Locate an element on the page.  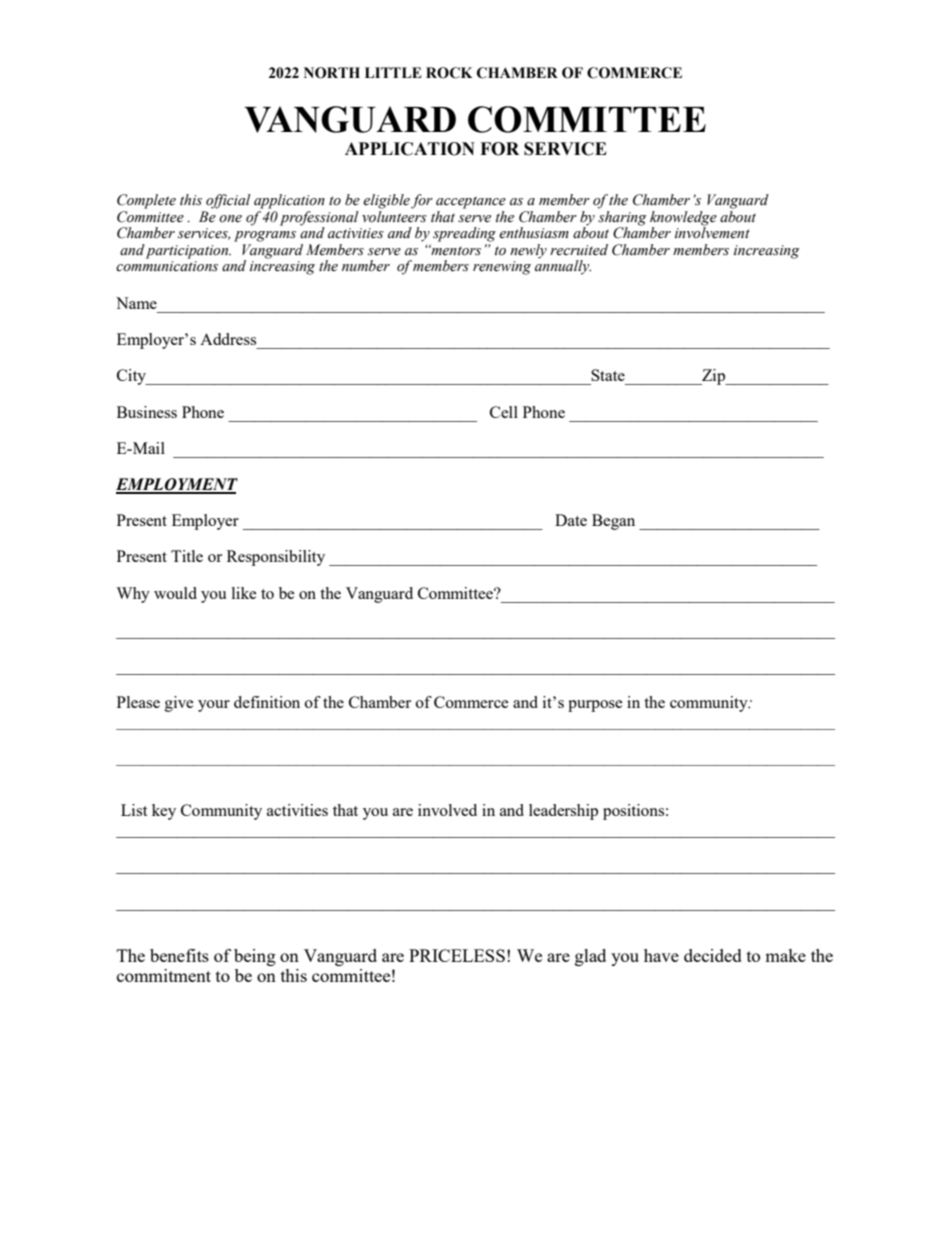
Title is located at coordinates (187, 556).
